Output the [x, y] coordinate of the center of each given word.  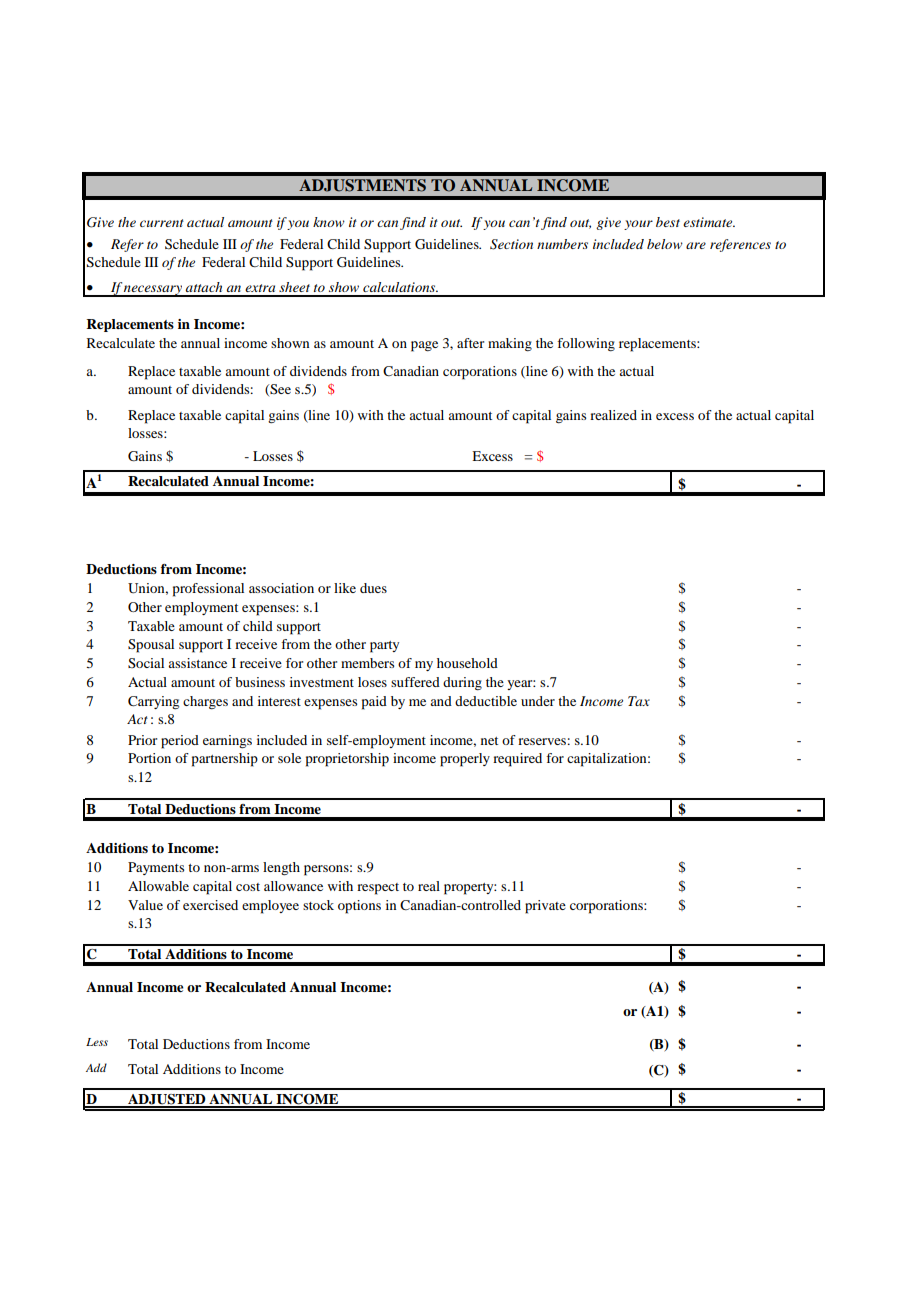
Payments [156, 868]
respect [378, 889]
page [424, 346]
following [586, 344]
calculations [400, 287]
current [162, 223]
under [538, 701]
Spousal [151, 646]
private [545, 907]
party [384, 647]
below [665, 244]
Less [97, 1042]
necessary [153, 291]
